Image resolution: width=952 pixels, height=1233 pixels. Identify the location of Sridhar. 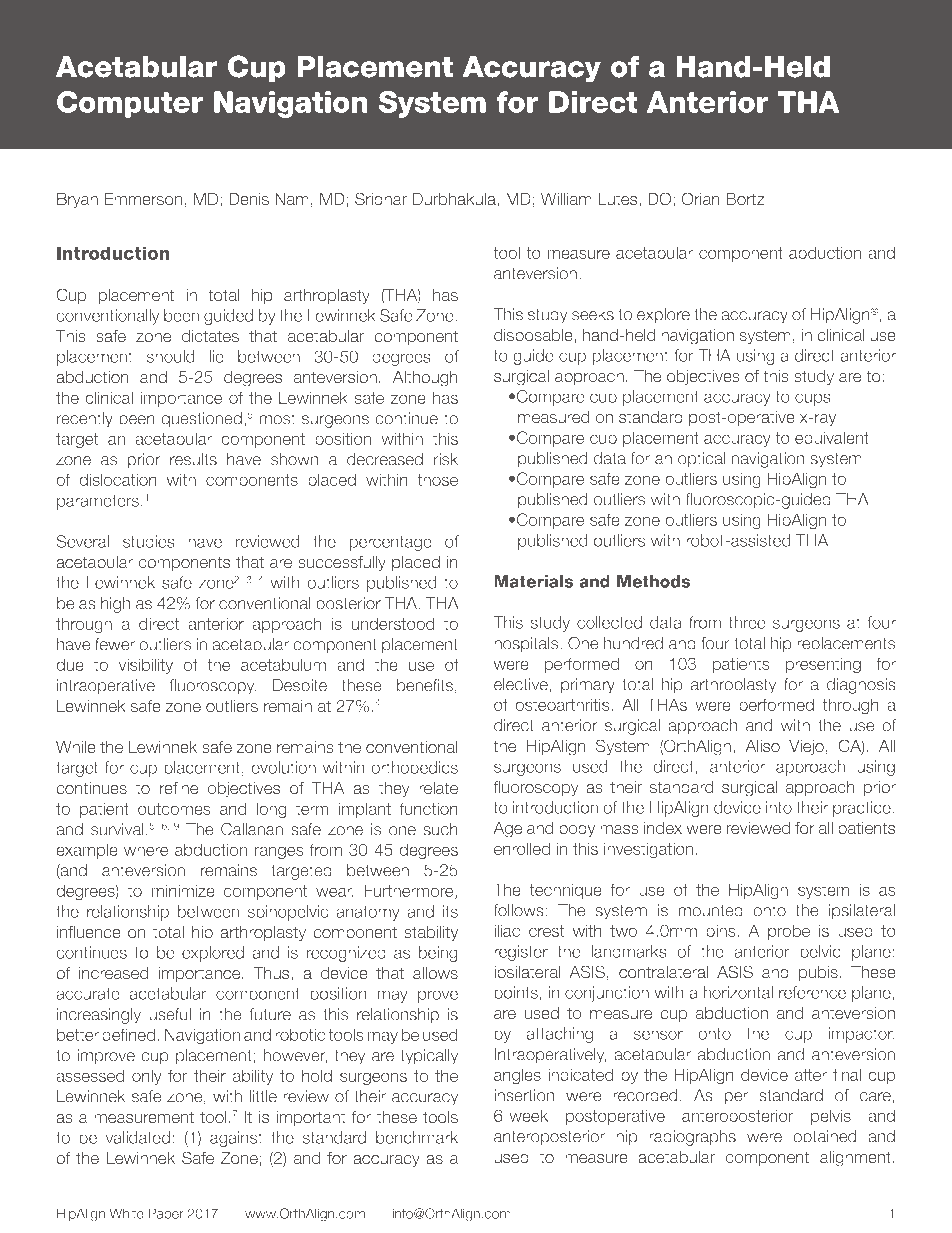
(381, 198).
